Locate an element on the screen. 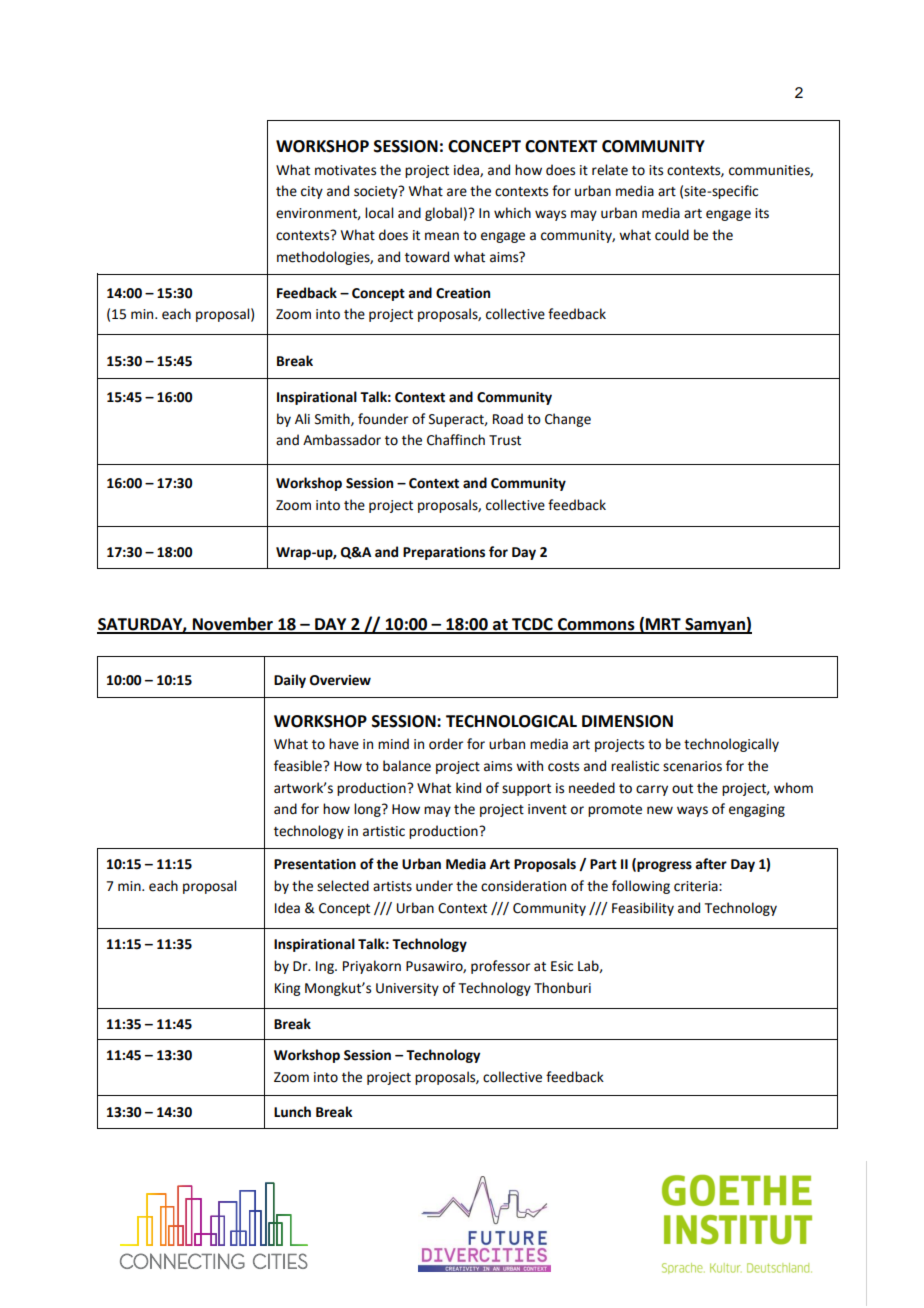 This screenshot has height=1308, width=924. Ambassador is located at coordinates (342, 440).
